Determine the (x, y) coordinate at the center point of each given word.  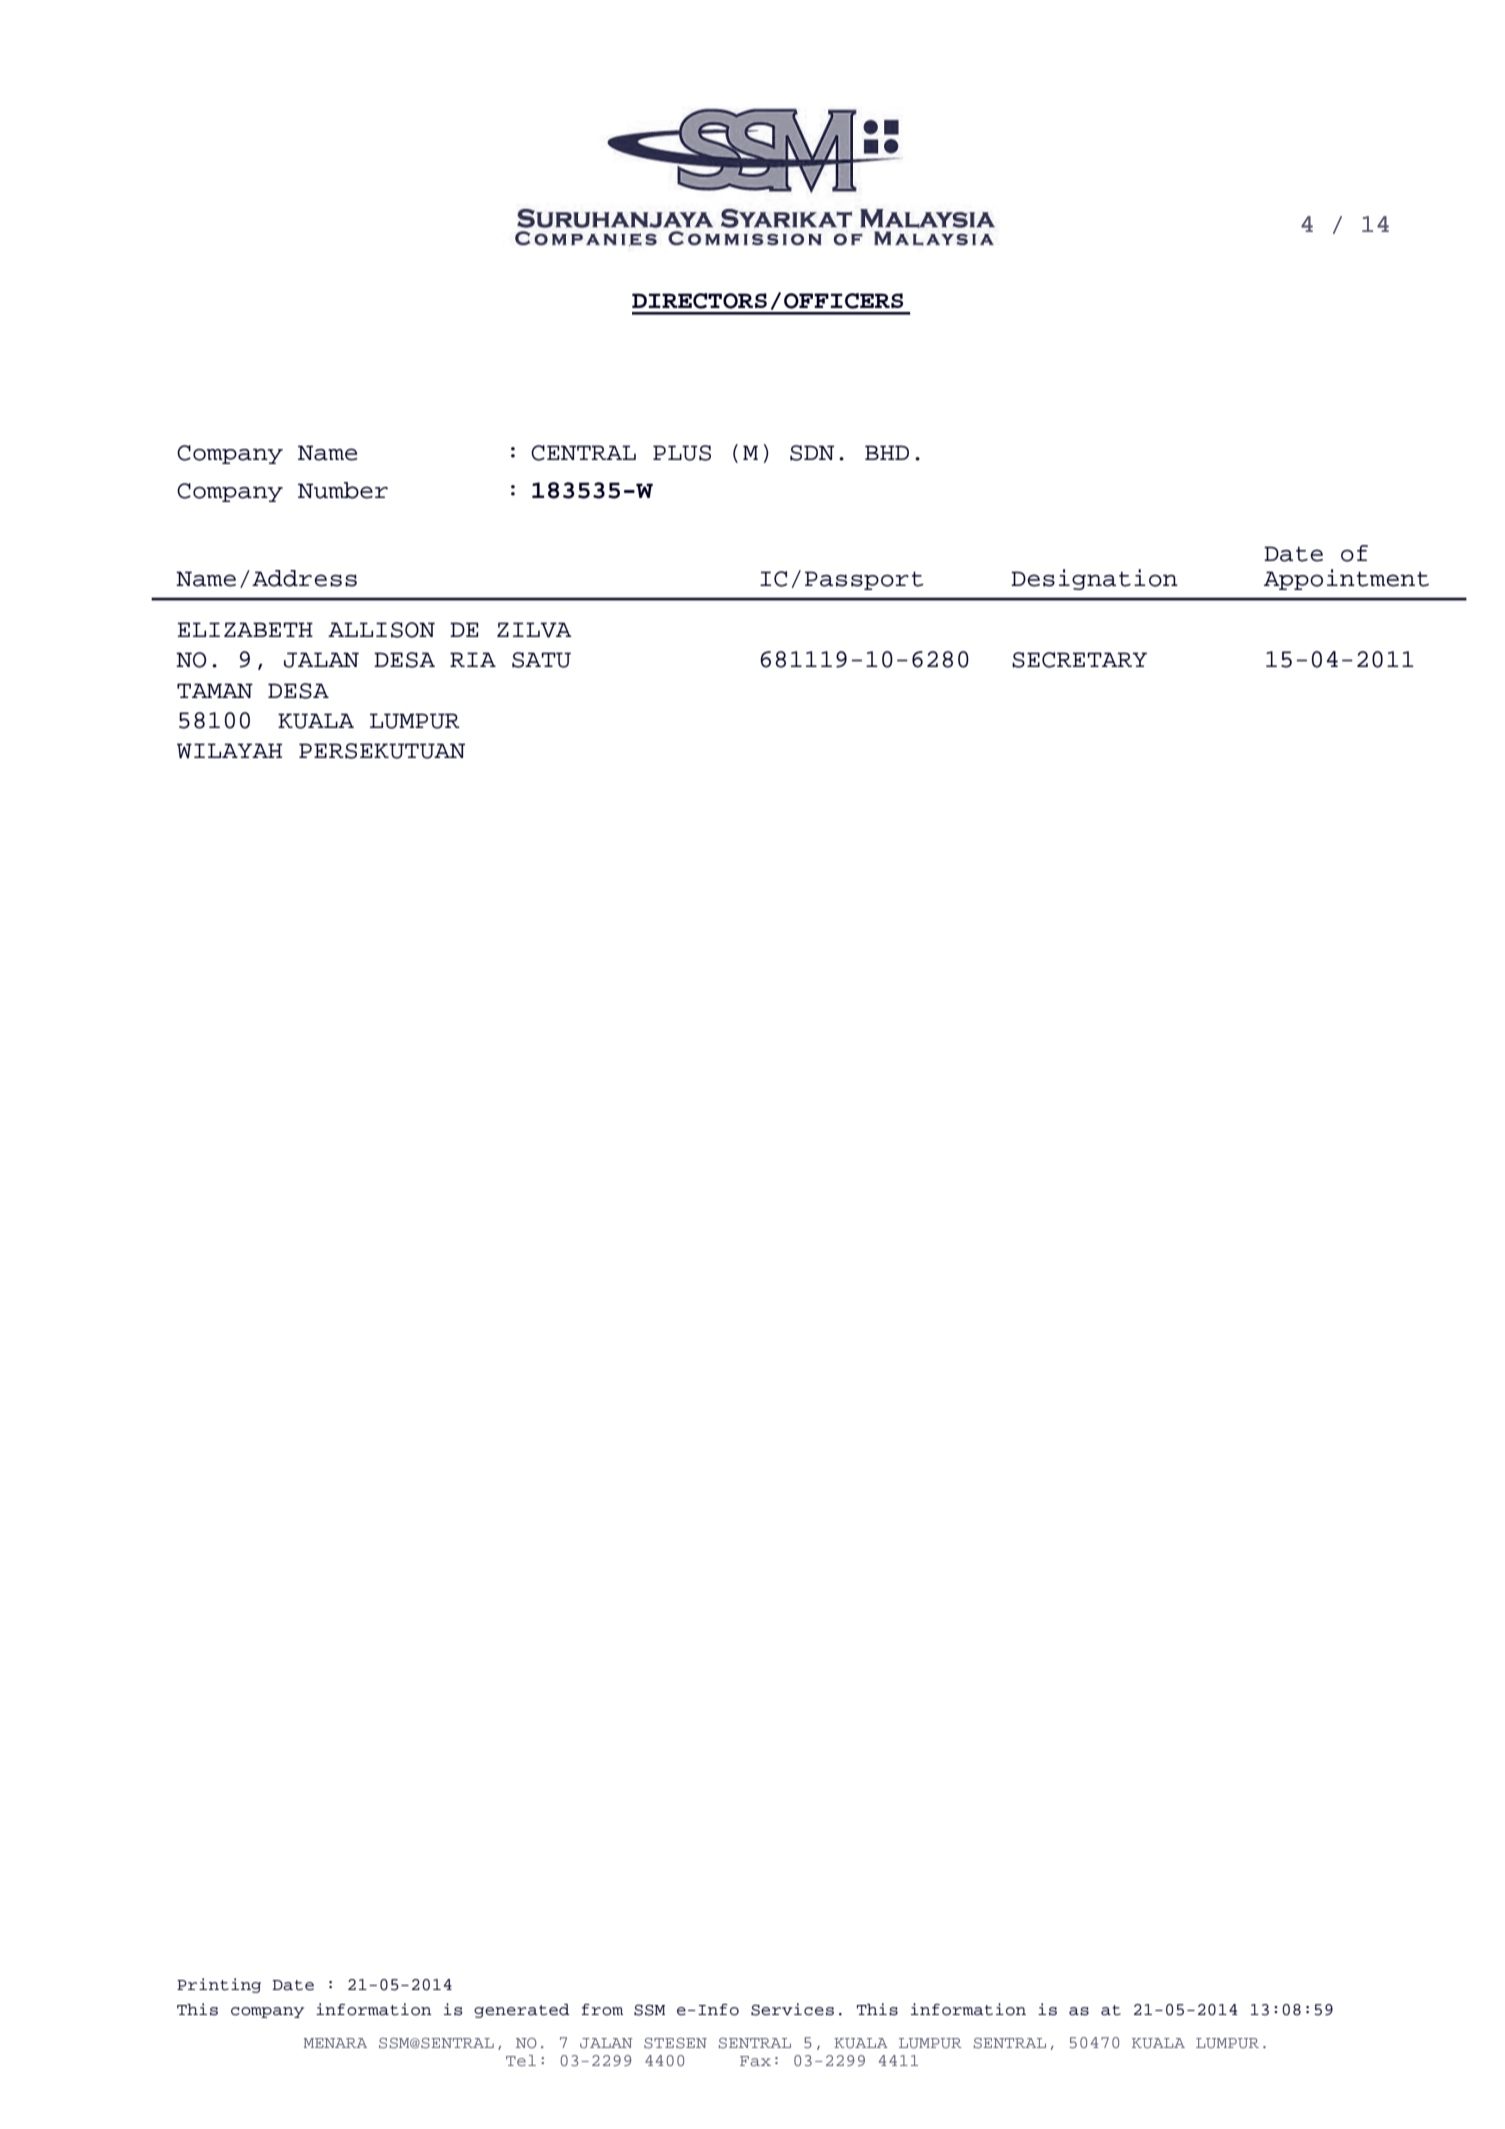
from (602, 2010)
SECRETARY (1079, 660)
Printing (219, 1985)
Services (792, 2009)
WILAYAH (229, 751)
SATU (541, 660)
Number (343, 490)
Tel (521, 2060)
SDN (812, 453)
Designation (1094, 579)
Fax (755, 2061)
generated (522, 2011)
